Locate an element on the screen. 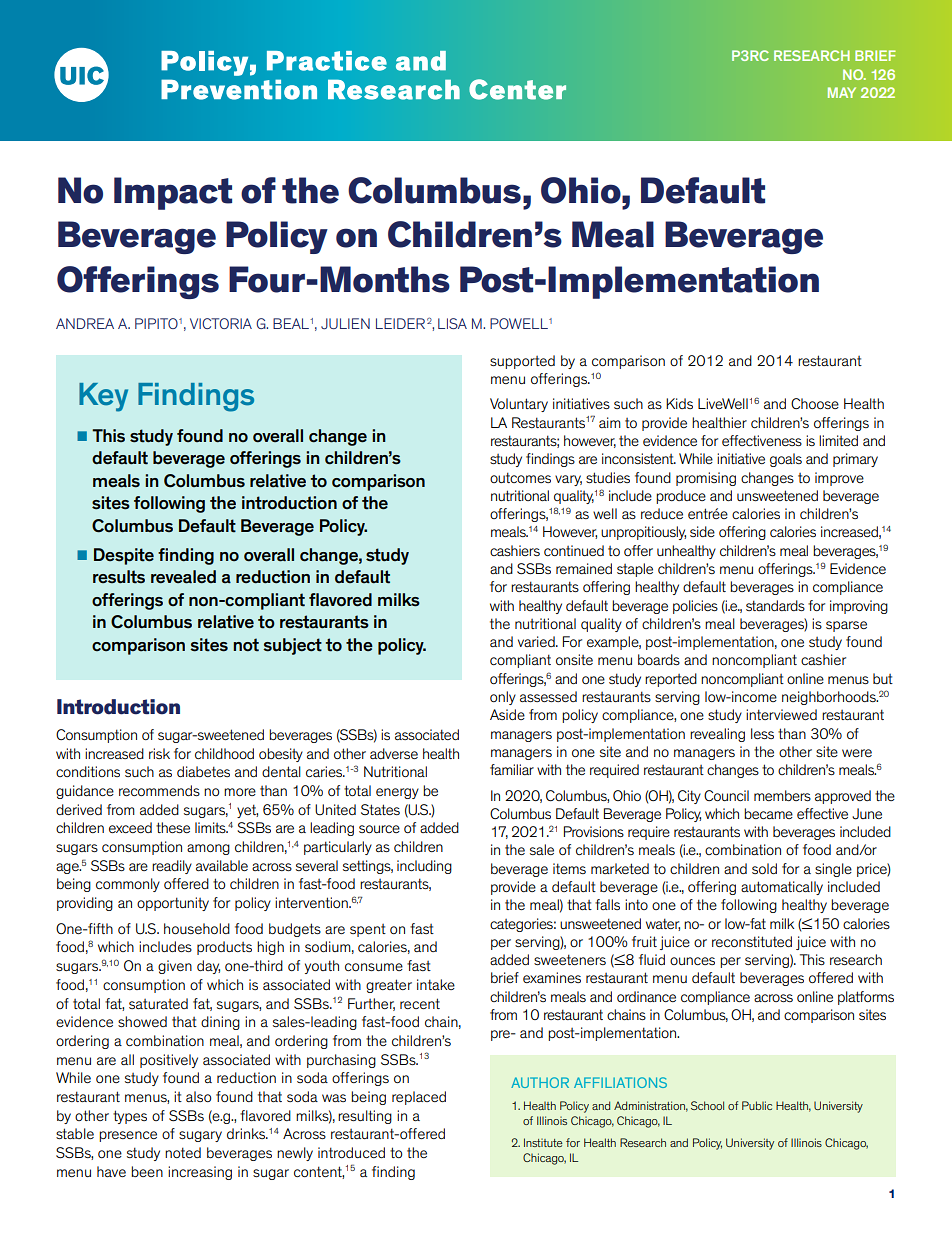  revealed is located at coordinates (183, 577).
